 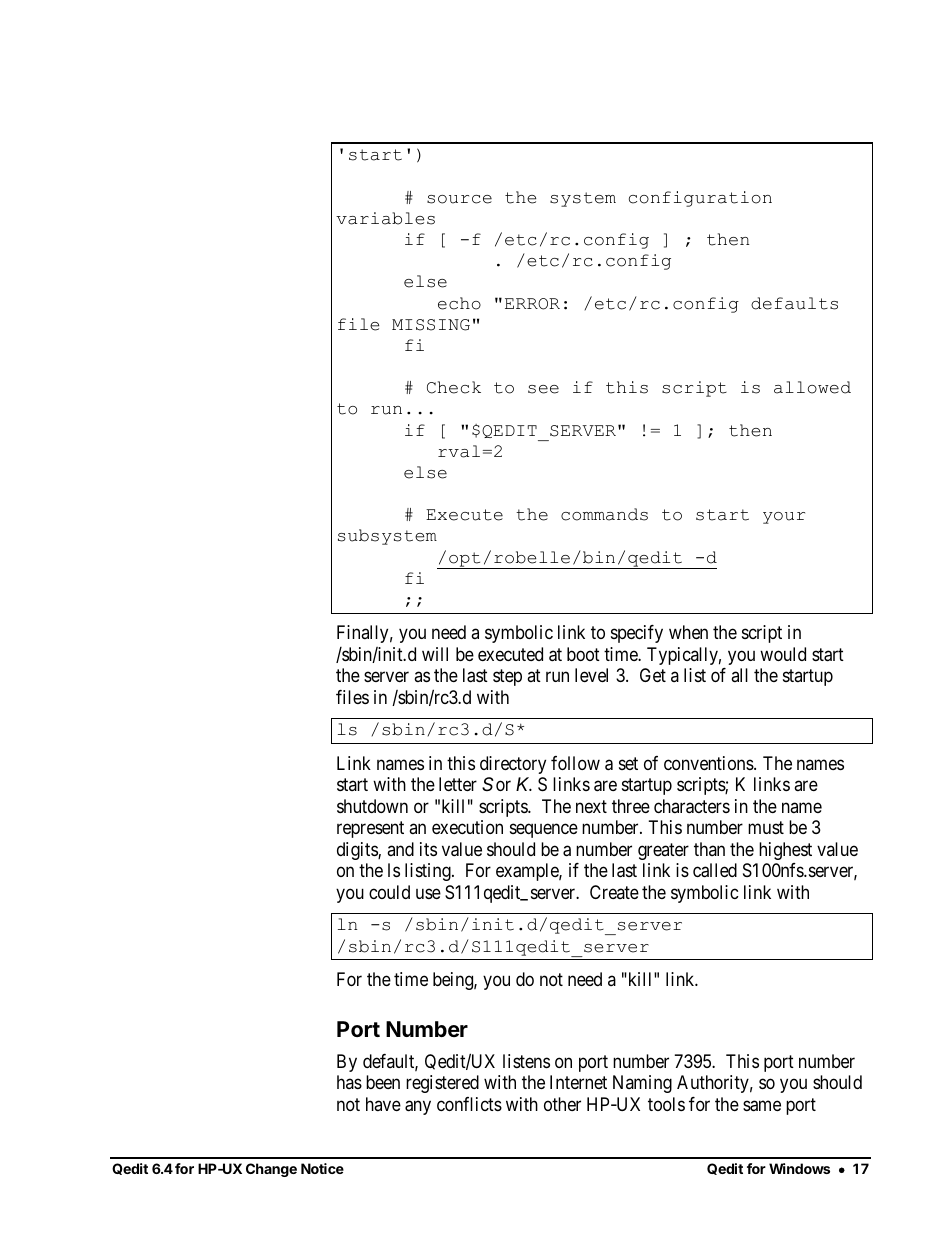 I want to click on Notice, so click(x=322, y=1168).
